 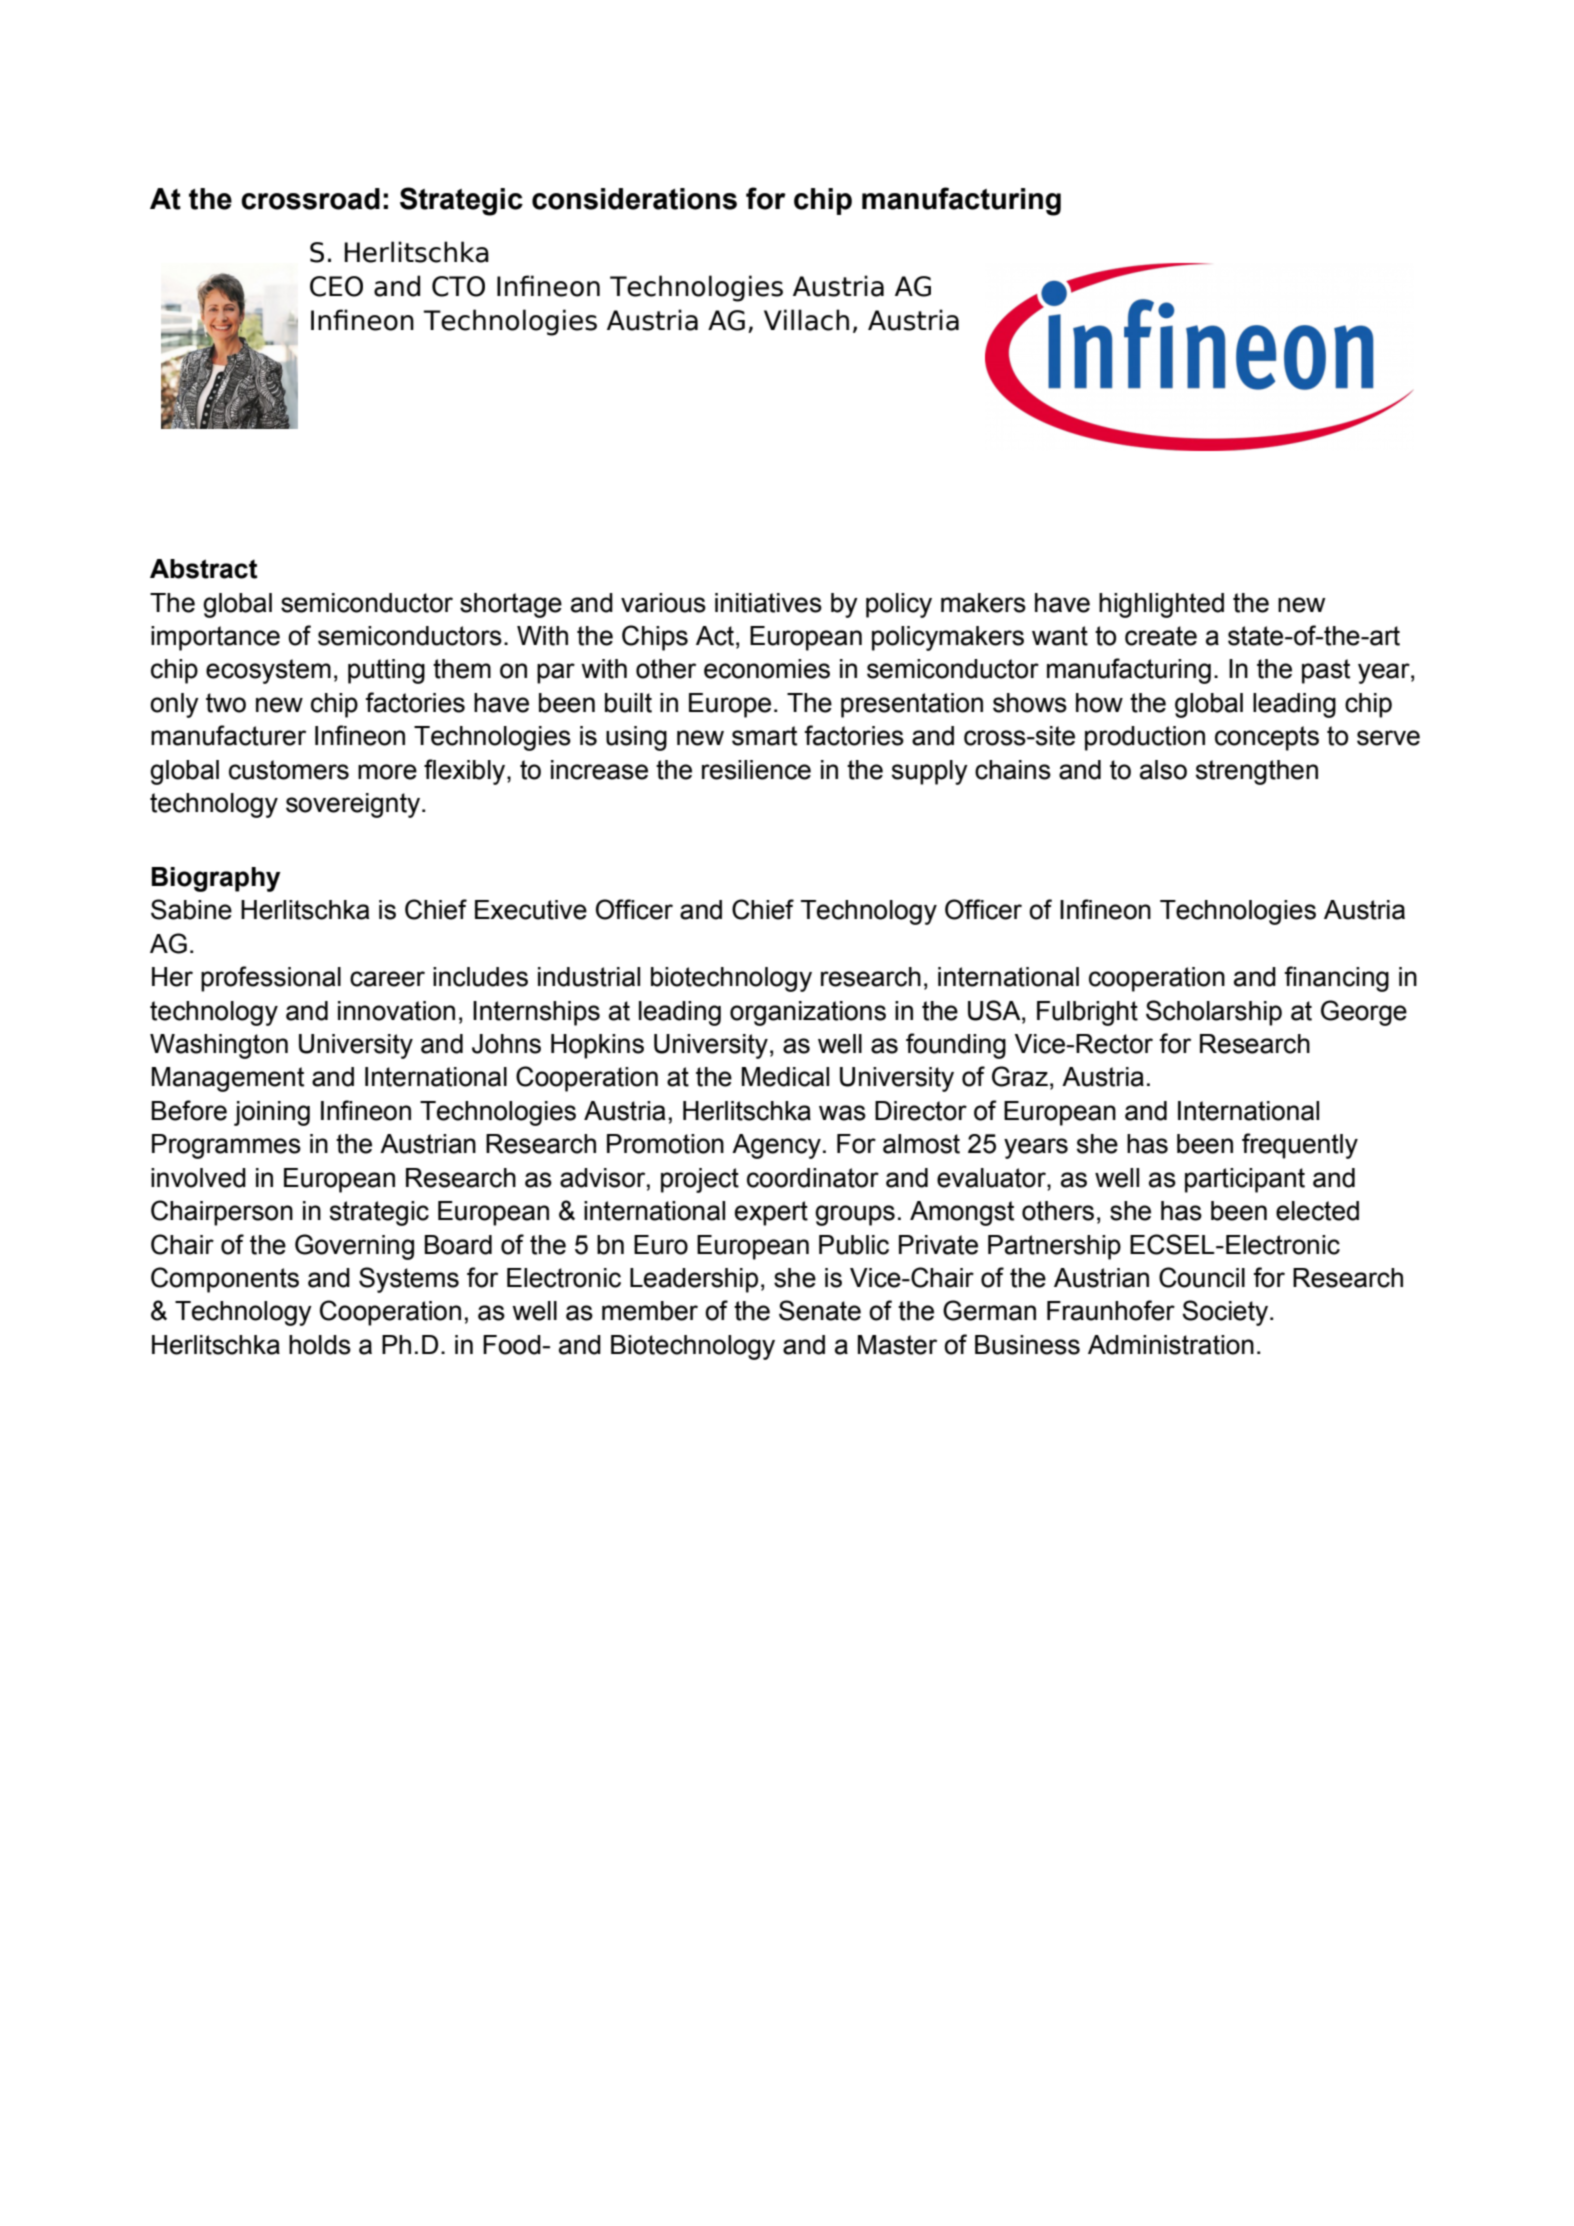 What do you see at coordinates (336, 286) in the image?
I see `CEO` at bounding box center [336, 286].
